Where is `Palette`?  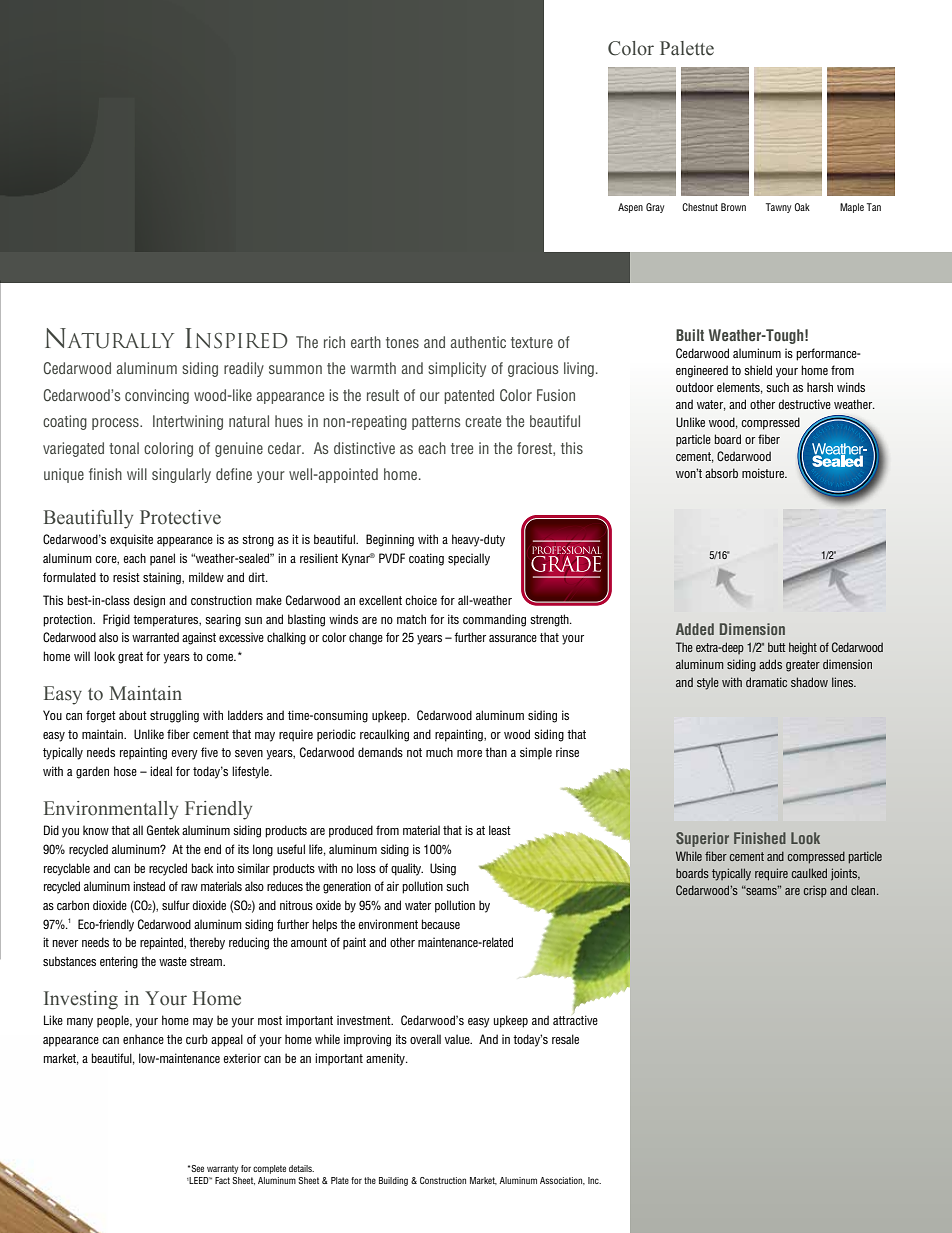
Palette is located at coordinates (687, 48).
